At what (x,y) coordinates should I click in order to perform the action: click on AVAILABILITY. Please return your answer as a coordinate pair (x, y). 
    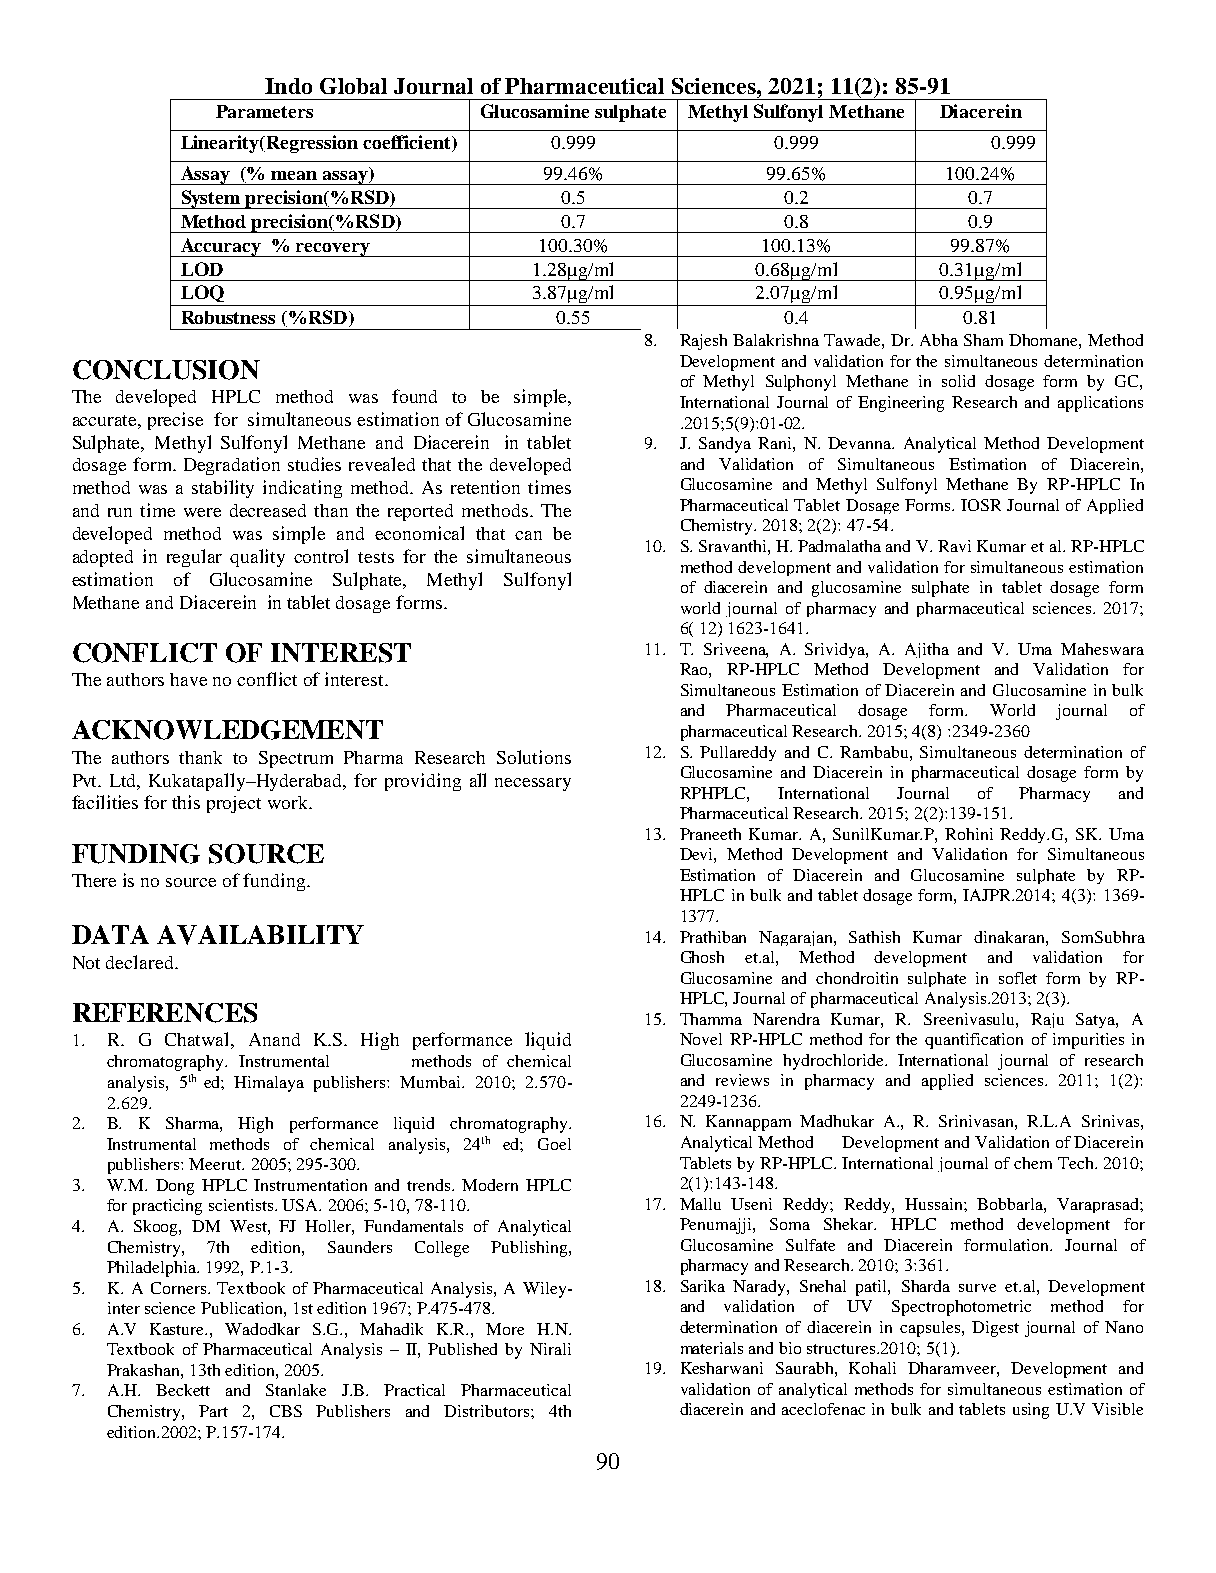
    Looking at the image, I should click on (260, 935).
